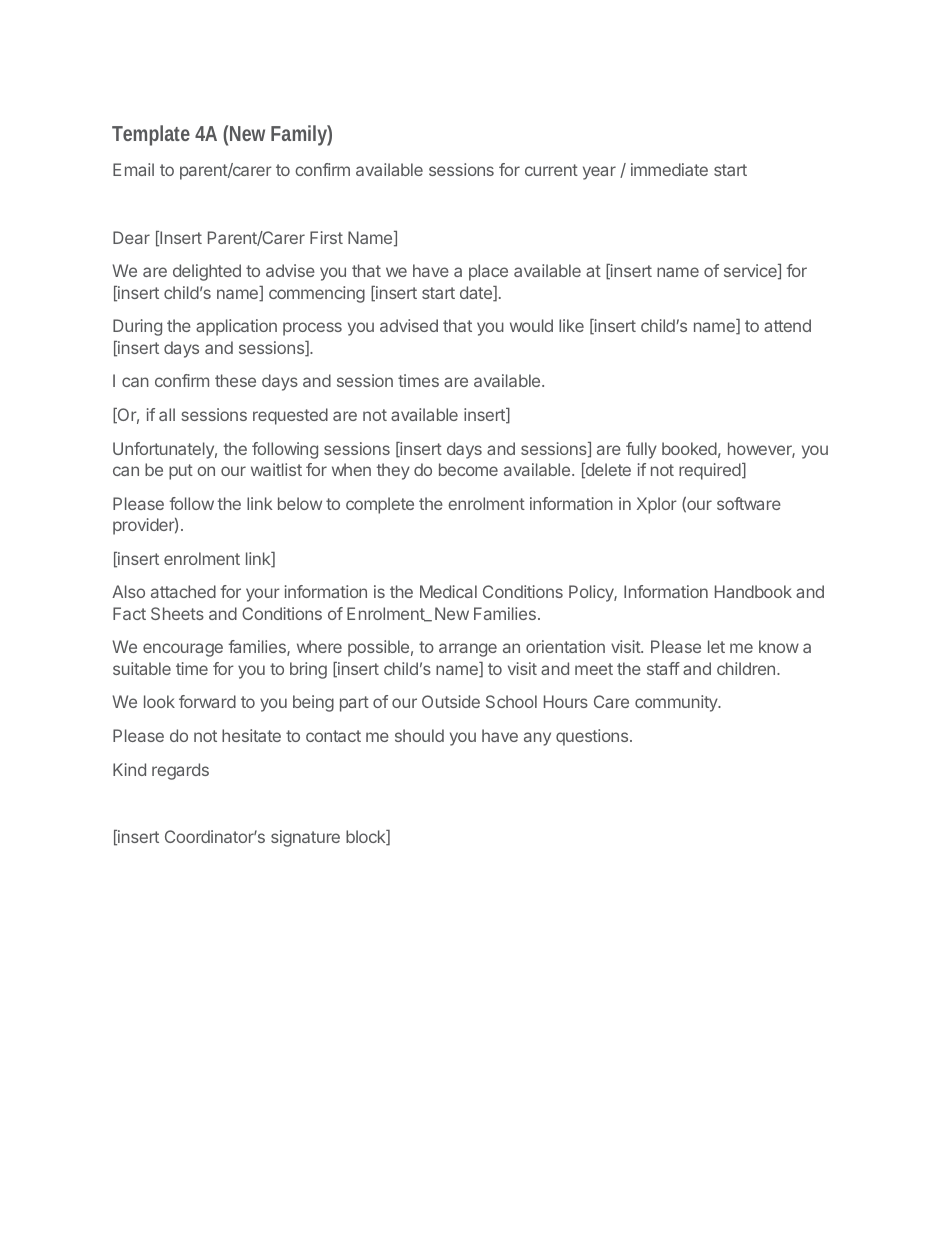 This page has width=952, height=1233. Describe the element at coordinates (593, 737) in the page. I see `questions` at that location.
